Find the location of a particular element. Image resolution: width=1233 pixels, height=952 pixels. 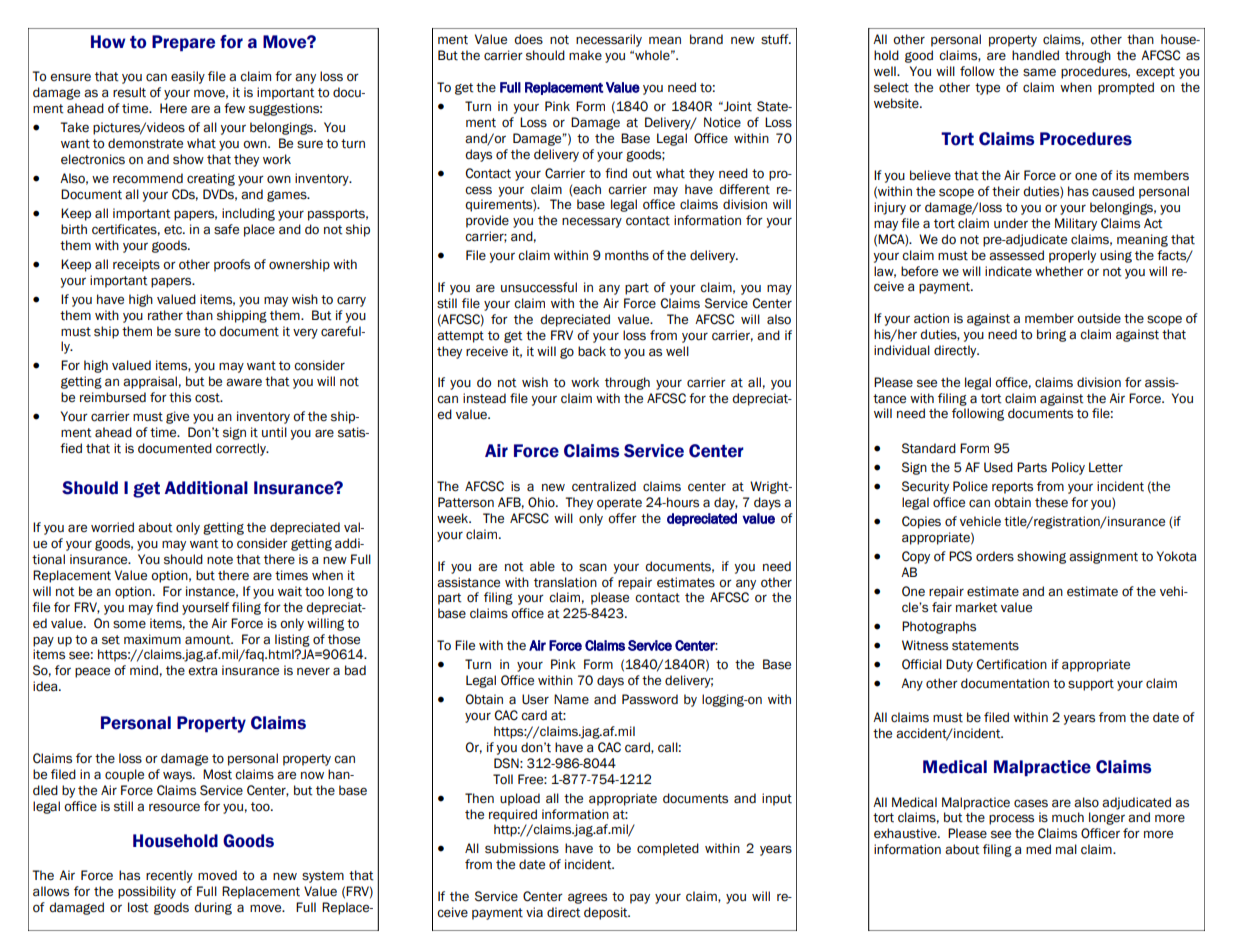

same is located at coordinates (1039, 72).
